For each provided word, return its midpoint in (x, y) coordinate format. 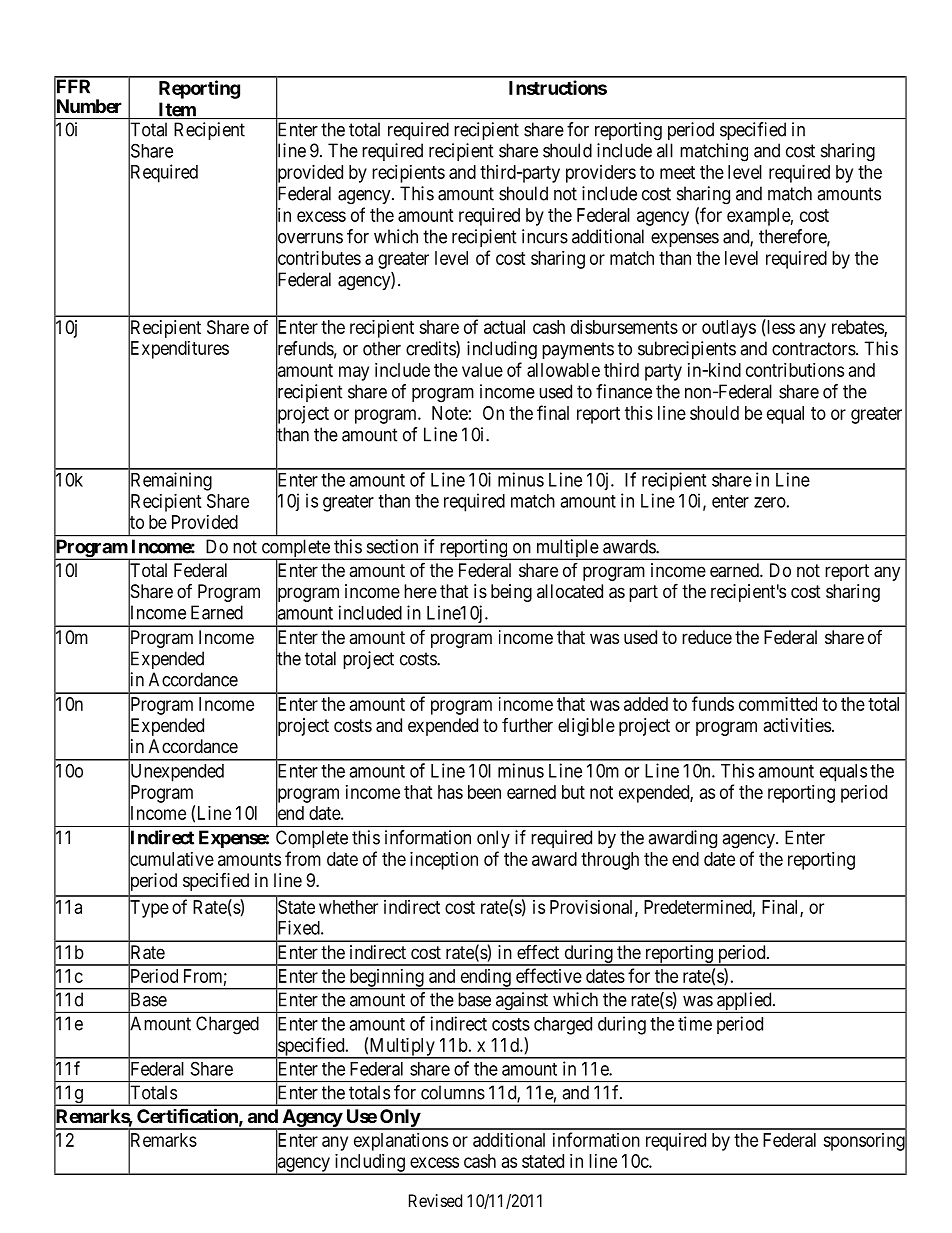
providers (601, 174)
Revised (435, 1200)
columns (453, 1092)
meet (677, 172)
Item (177, 110)
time (695, 1023)
